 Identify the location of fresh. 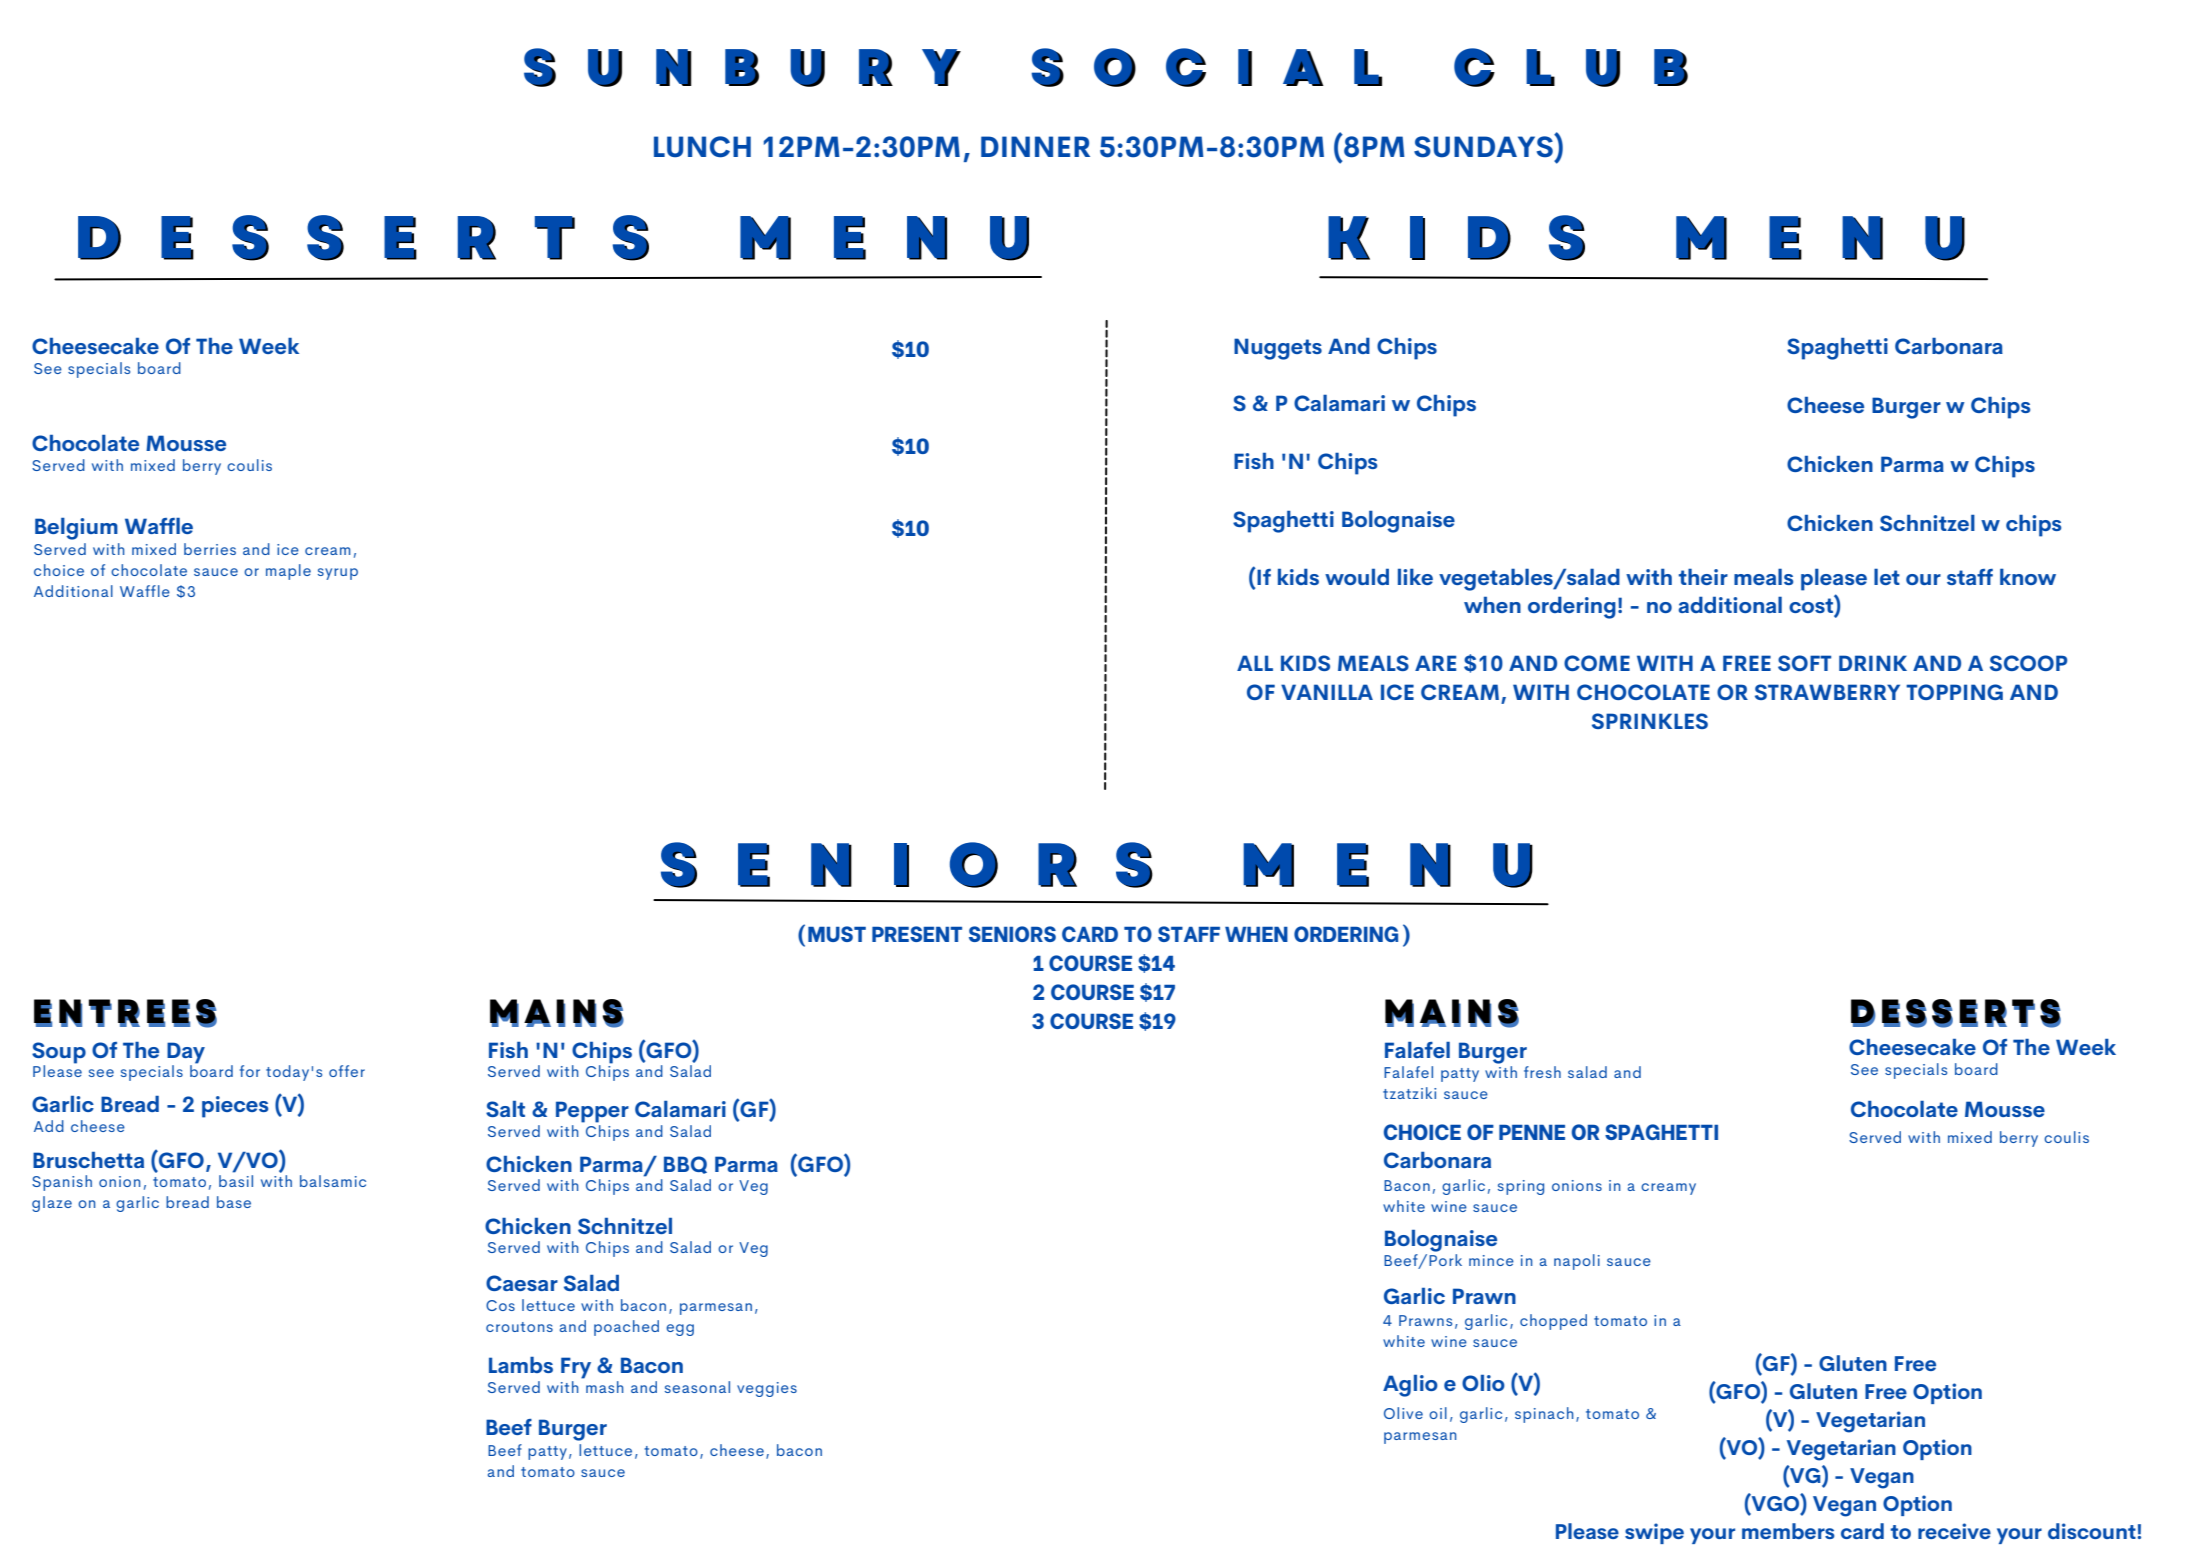
(1542, 1072).
